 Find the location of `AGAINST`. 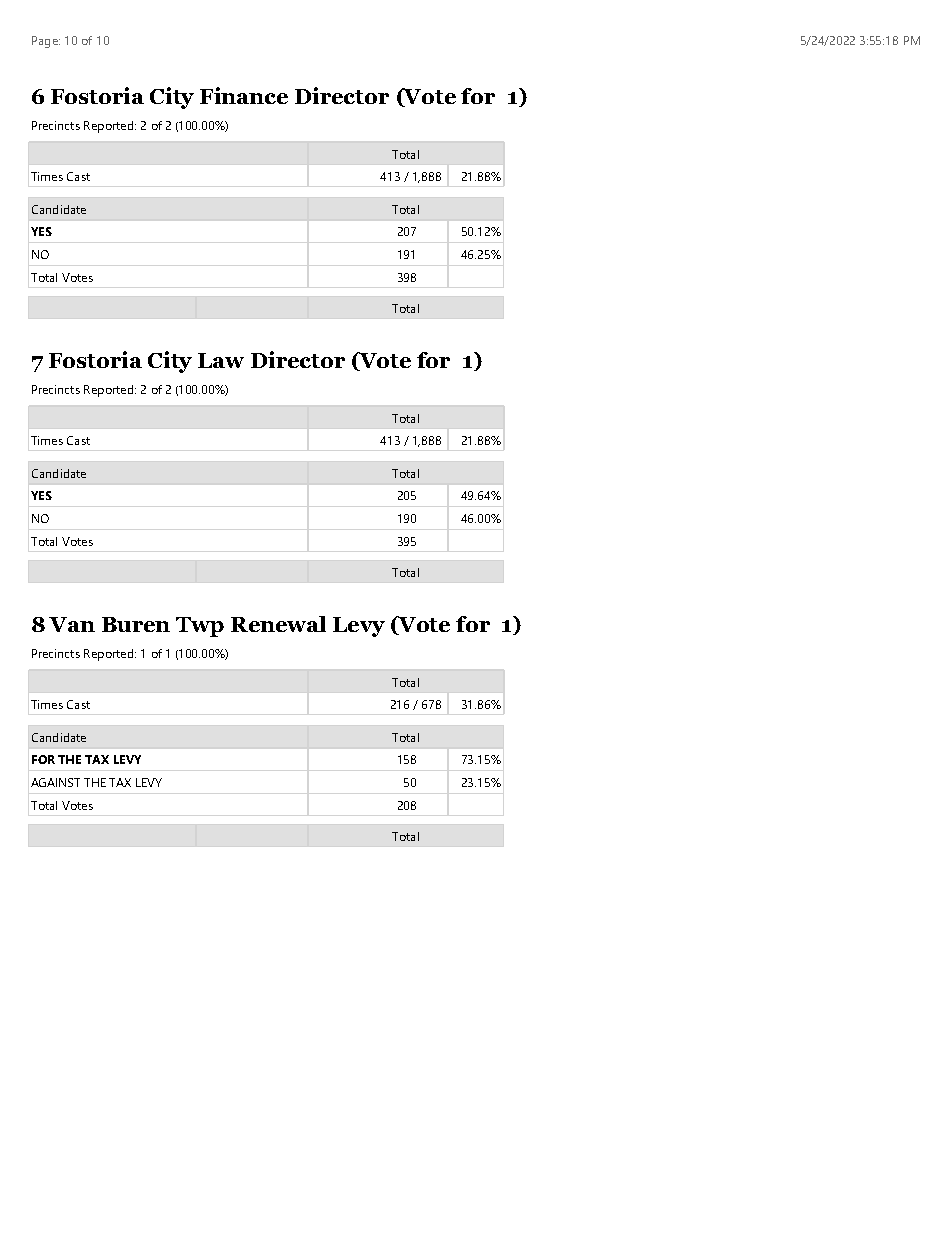

AGAINST is located at coordinates (55, 782).
